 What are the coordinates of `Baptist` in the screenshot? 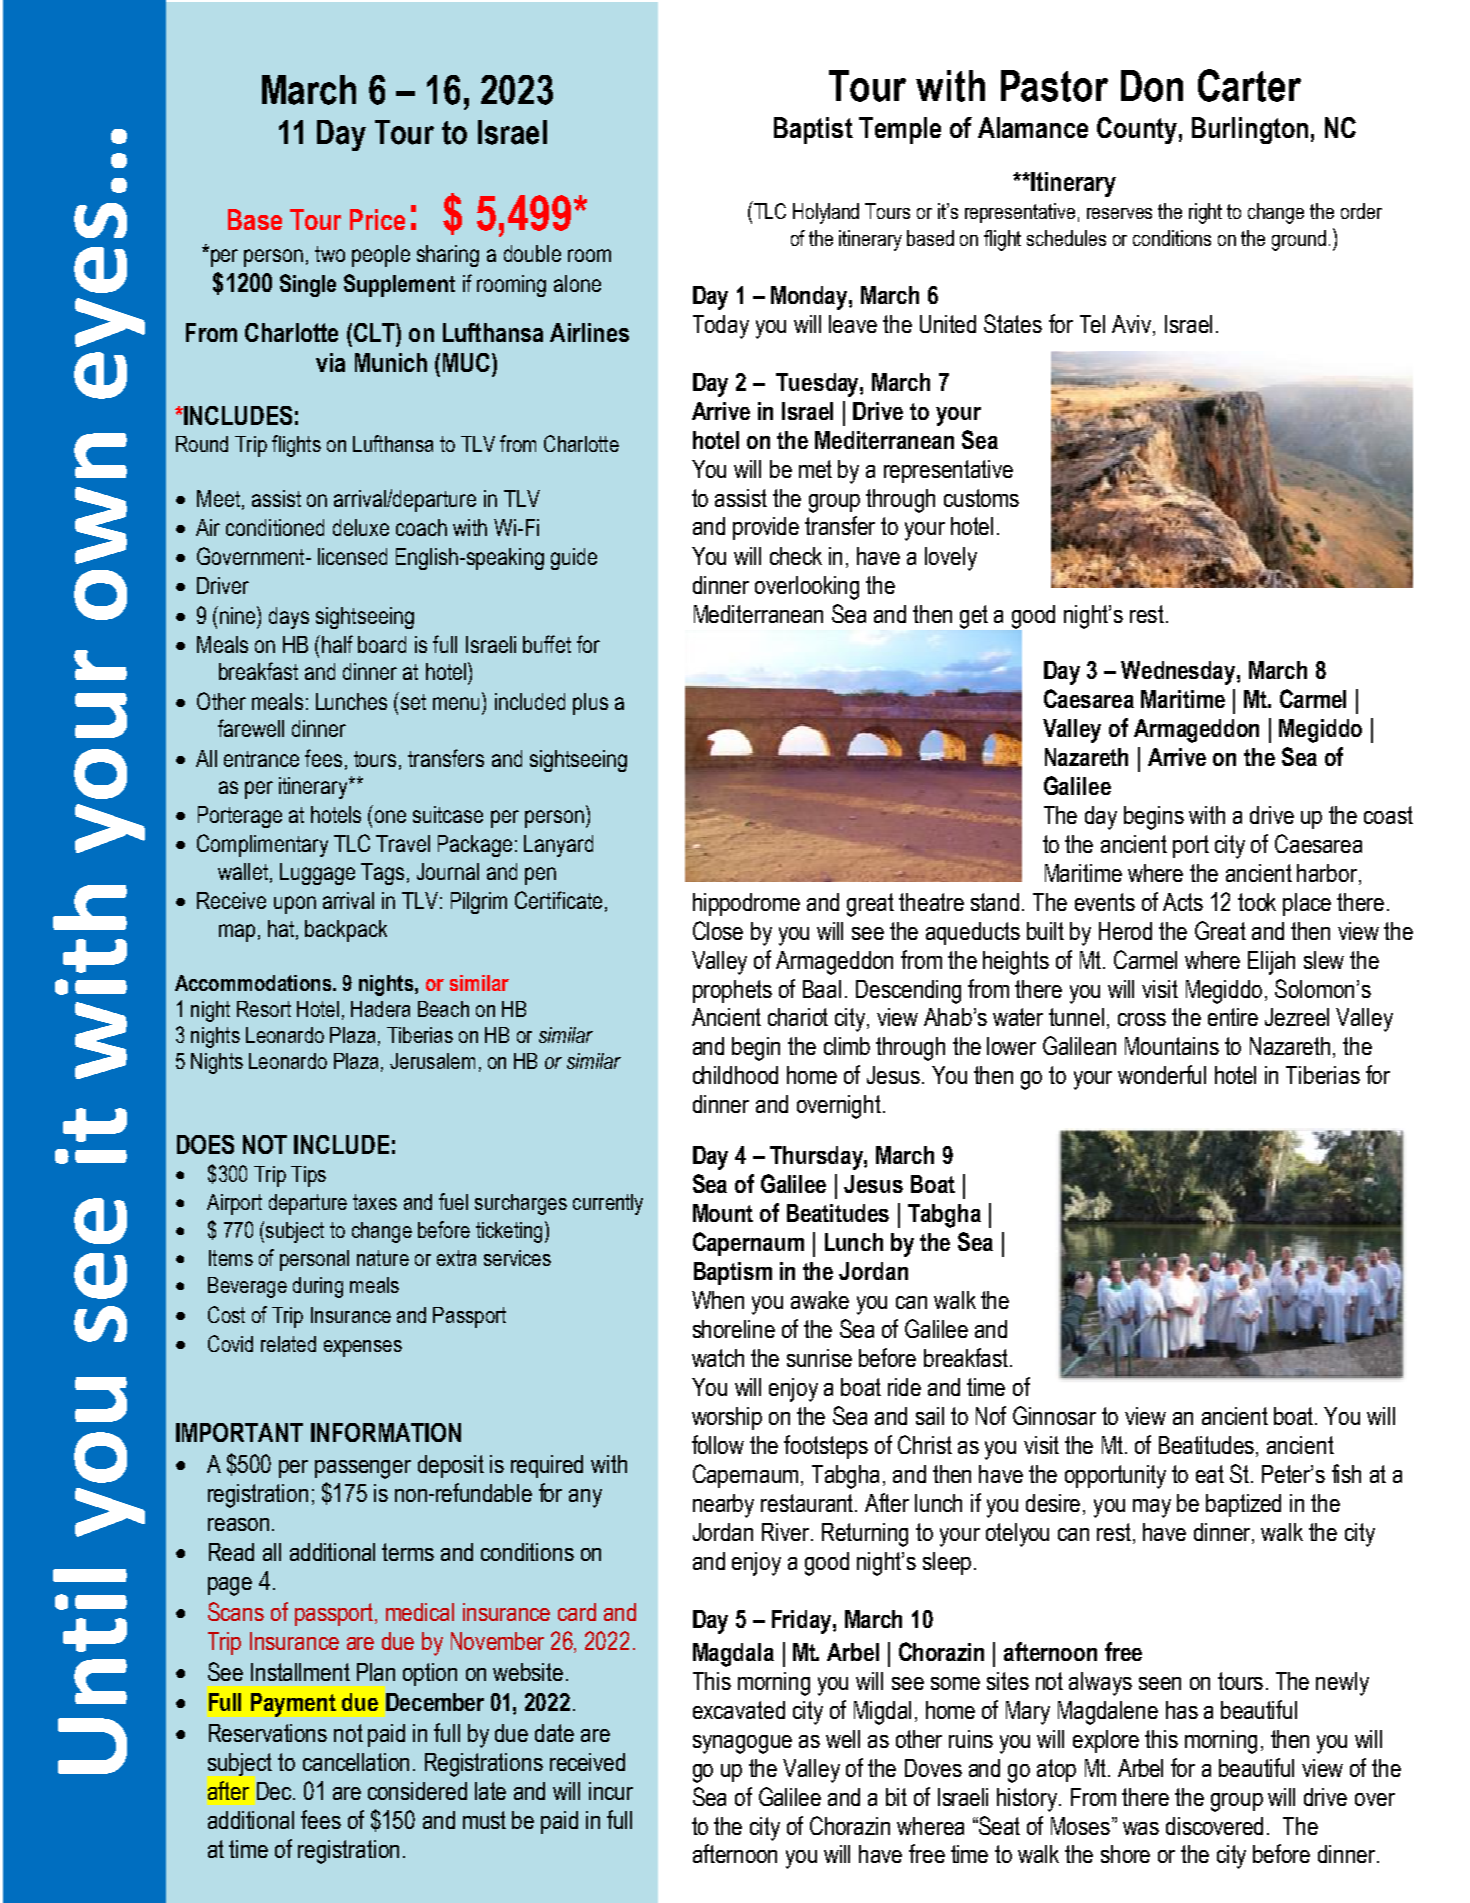 It's located at (813, 130).
